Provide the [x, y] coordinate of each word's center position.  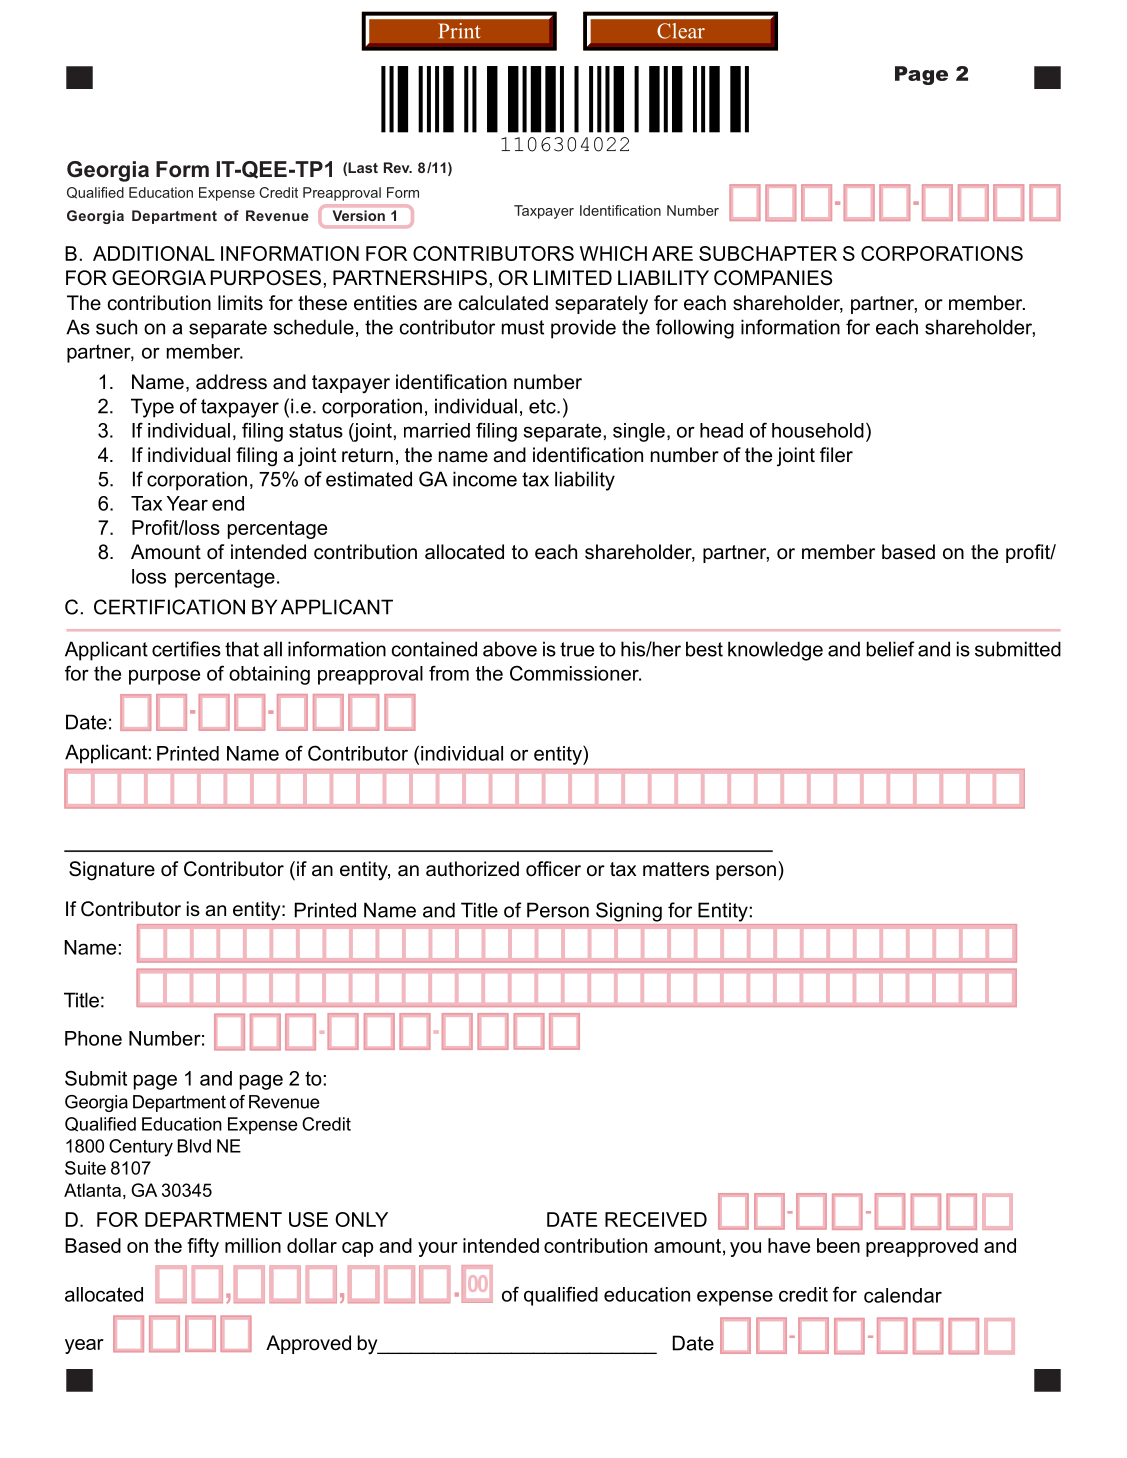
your [438, 1249]
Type [152, 408]
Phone [93, 1038]
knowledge [775, 651]
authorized [472, 869]
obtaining [269, 675]
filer [836, 455]
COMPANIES [773, 278]
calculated [503, 303]
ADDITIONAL [154, 253]
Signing [629, 912]
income [485, 479]
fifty [203, 1247]
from [449, 673]
